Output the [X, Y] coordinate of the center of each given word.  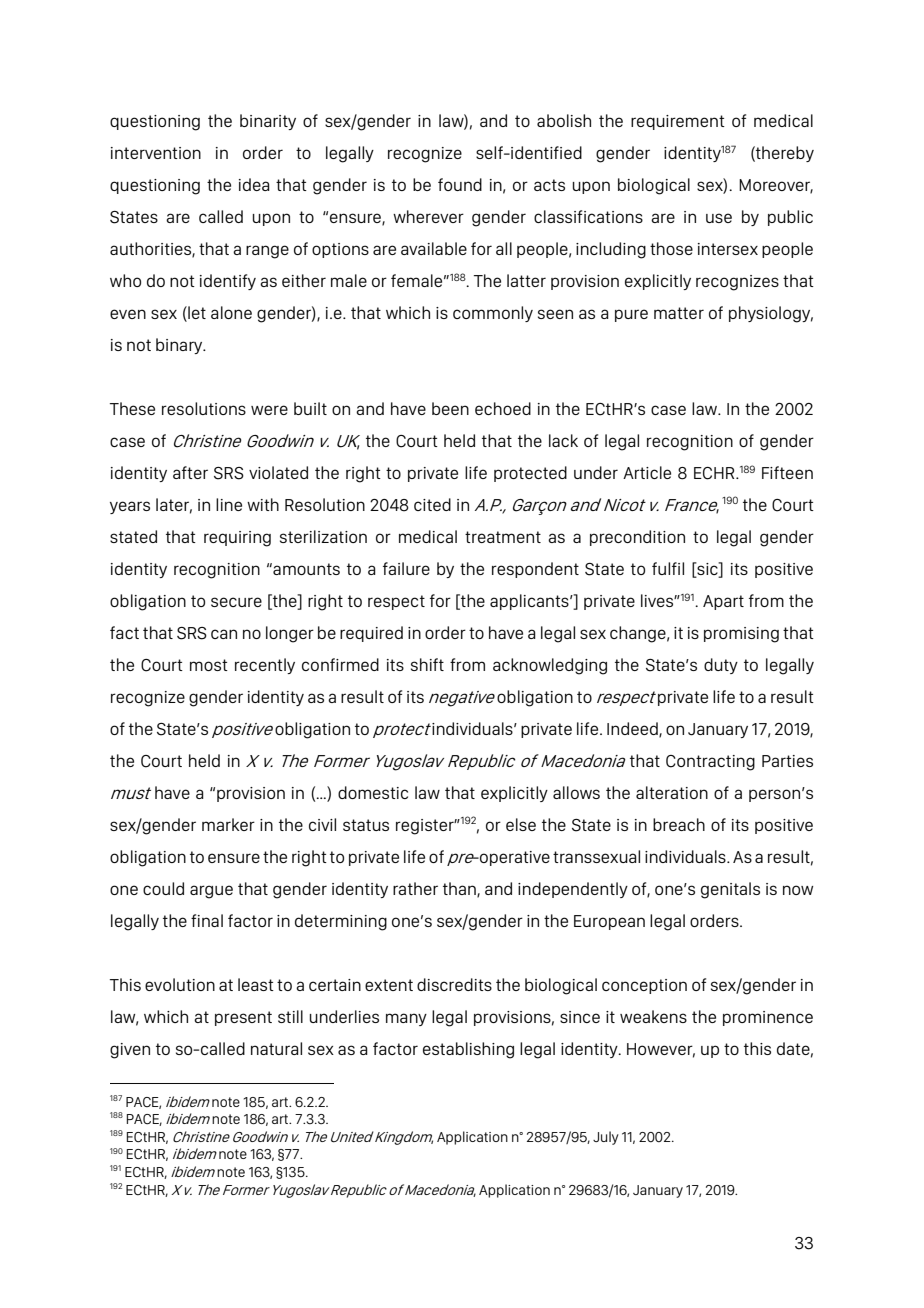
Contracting [710, 763]
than [460, 889]
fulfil [668, 568]
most [209, 665]
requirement [678, 122]
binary [180, 346]
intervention [156, 153]
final [207, 920]
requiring [237, 539]
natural [276, 1048]
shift [427, 664]
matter [679, 313]
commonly [493, 314]
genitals [730, 890]
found [460, 184]
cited [432, 504]
